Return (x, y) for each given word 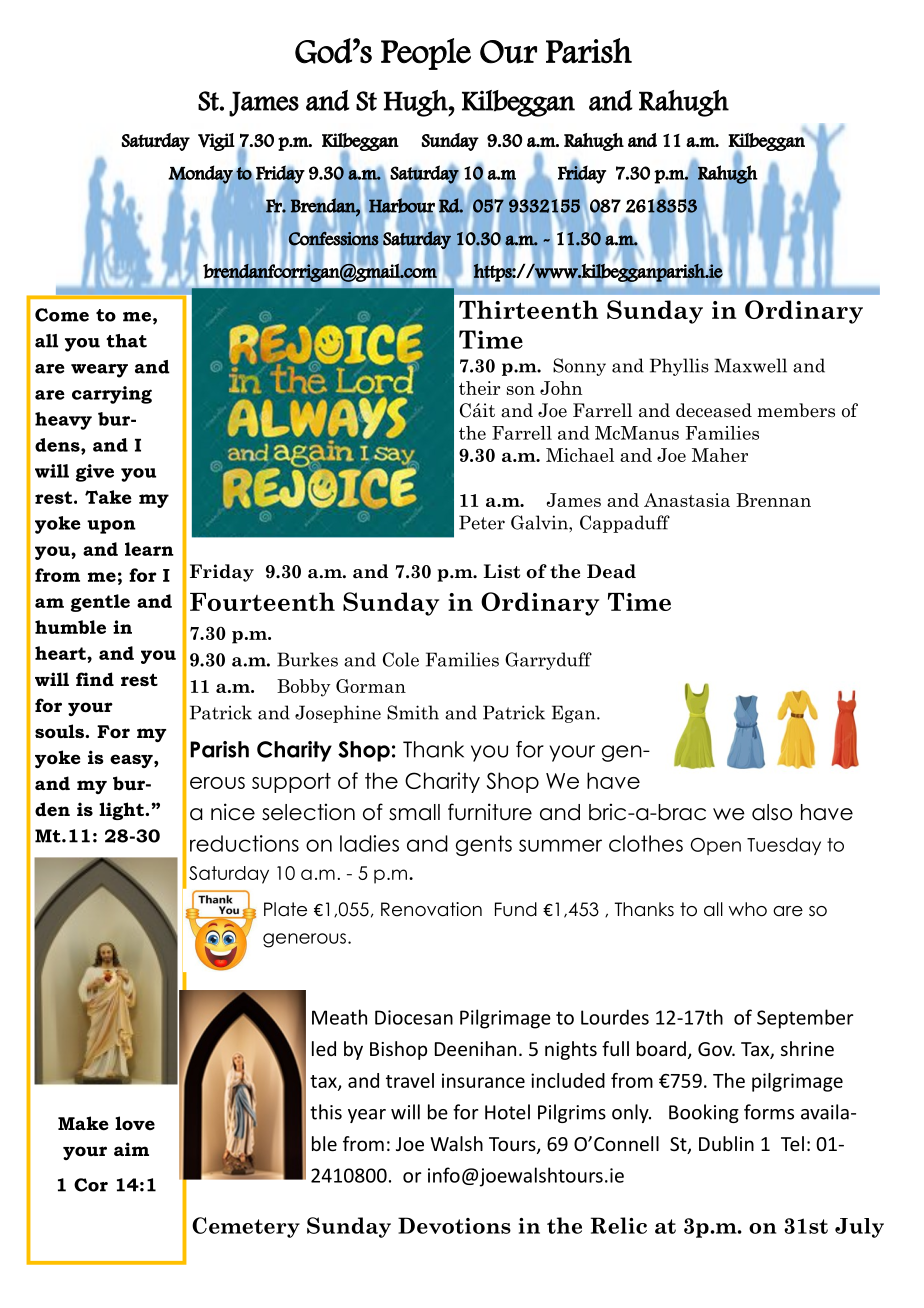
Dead (611, 571)
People (426, 54)
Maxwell (750, 365)
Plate (285, 909)
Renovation (431, 909)
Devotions (454, 1225)
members (796, 410)
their (479, 388)
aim (131, 1149)
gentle (100, 603)
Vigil (216, 142)
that (126, 341)
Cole (401, 659)
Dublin (726, 1143)
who (747, 909)
